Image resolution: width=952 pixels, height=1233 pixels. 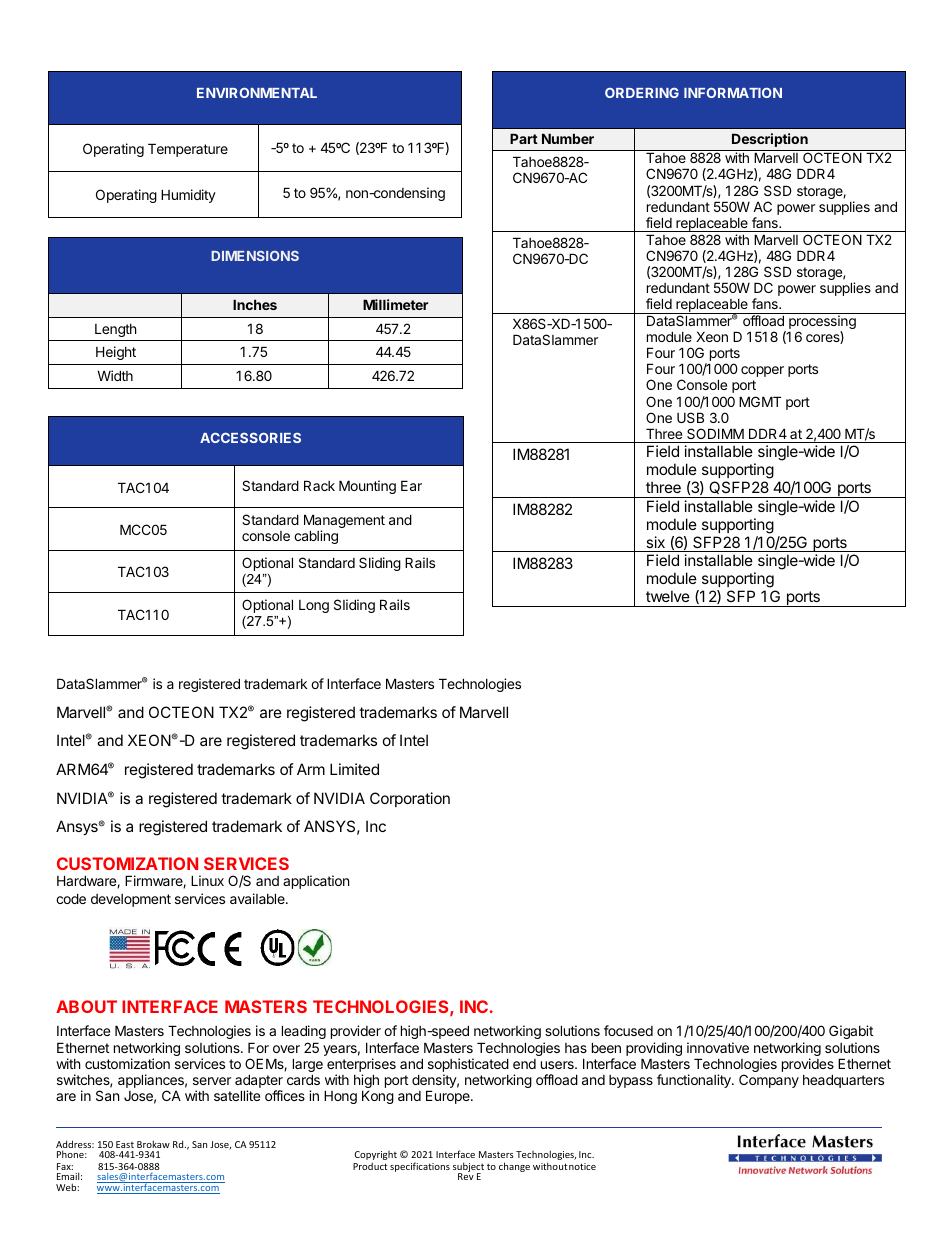 What do you see at coordinates (668, 596) in the document?
I see `twelve` at bounding box center [668, 596].
